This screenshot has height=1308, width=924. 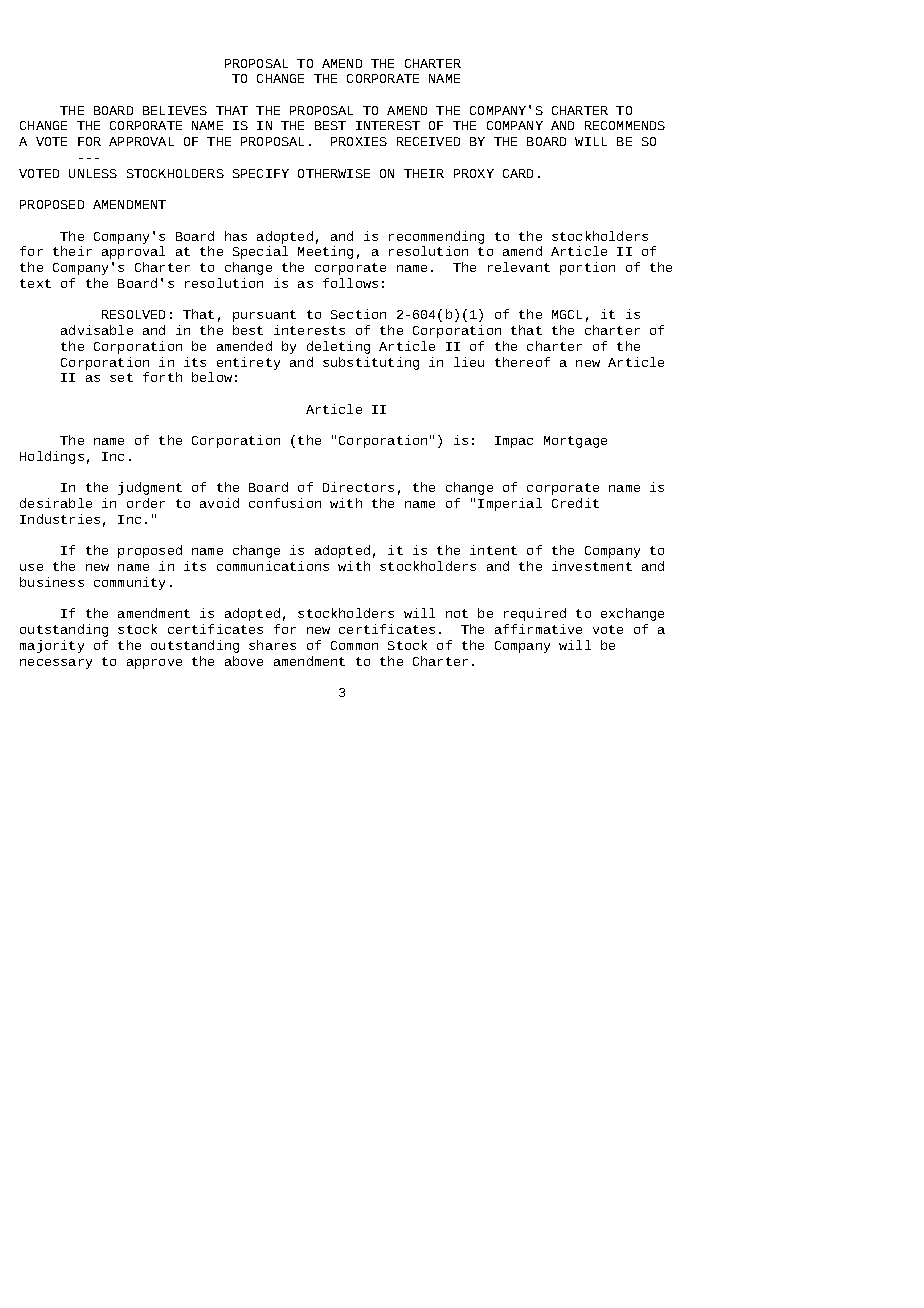 I want to click on RECOMMENDS, so click(x=625, y=125).
